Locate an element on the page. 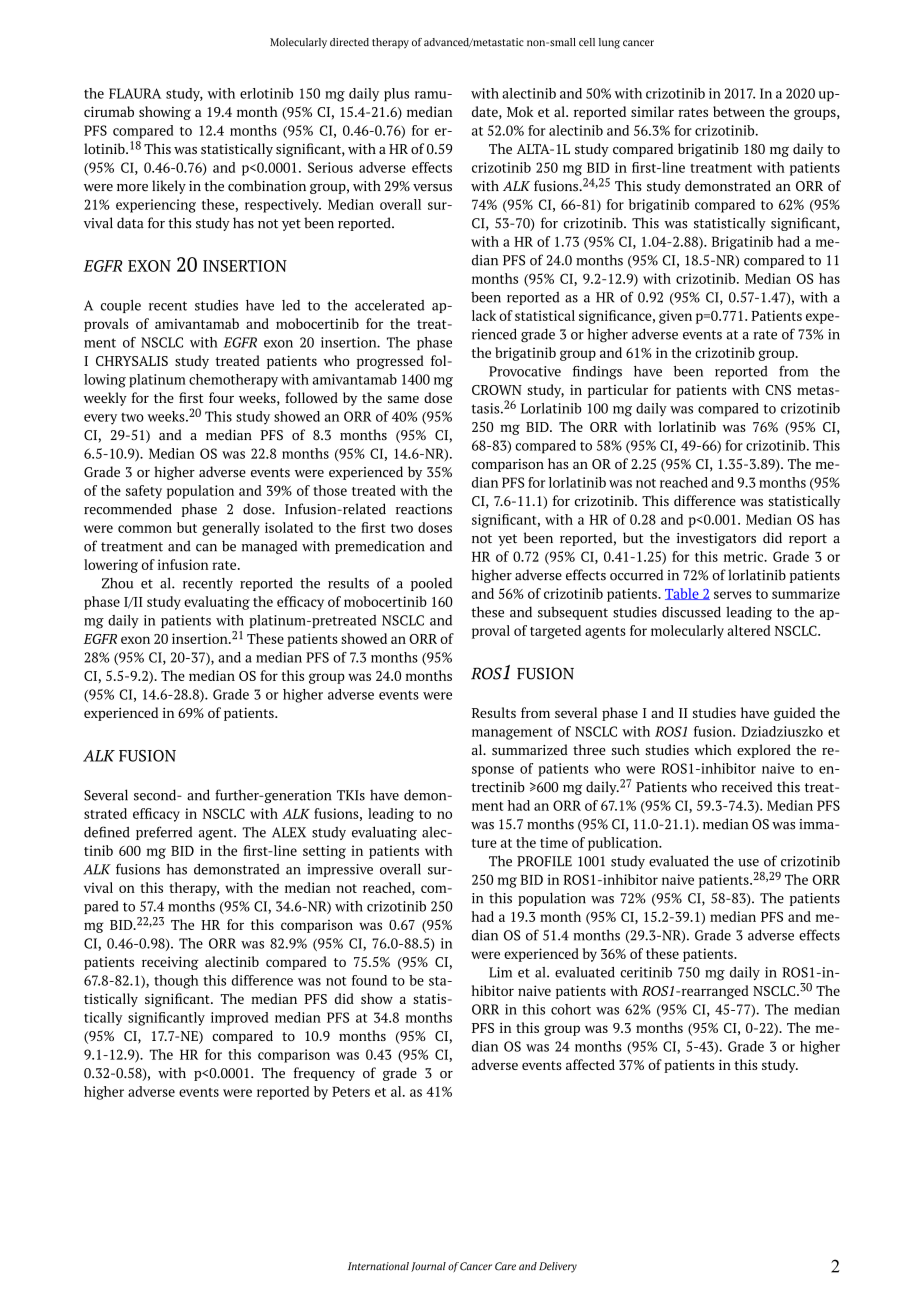  Journal is located at coordinates (428, 1267).
